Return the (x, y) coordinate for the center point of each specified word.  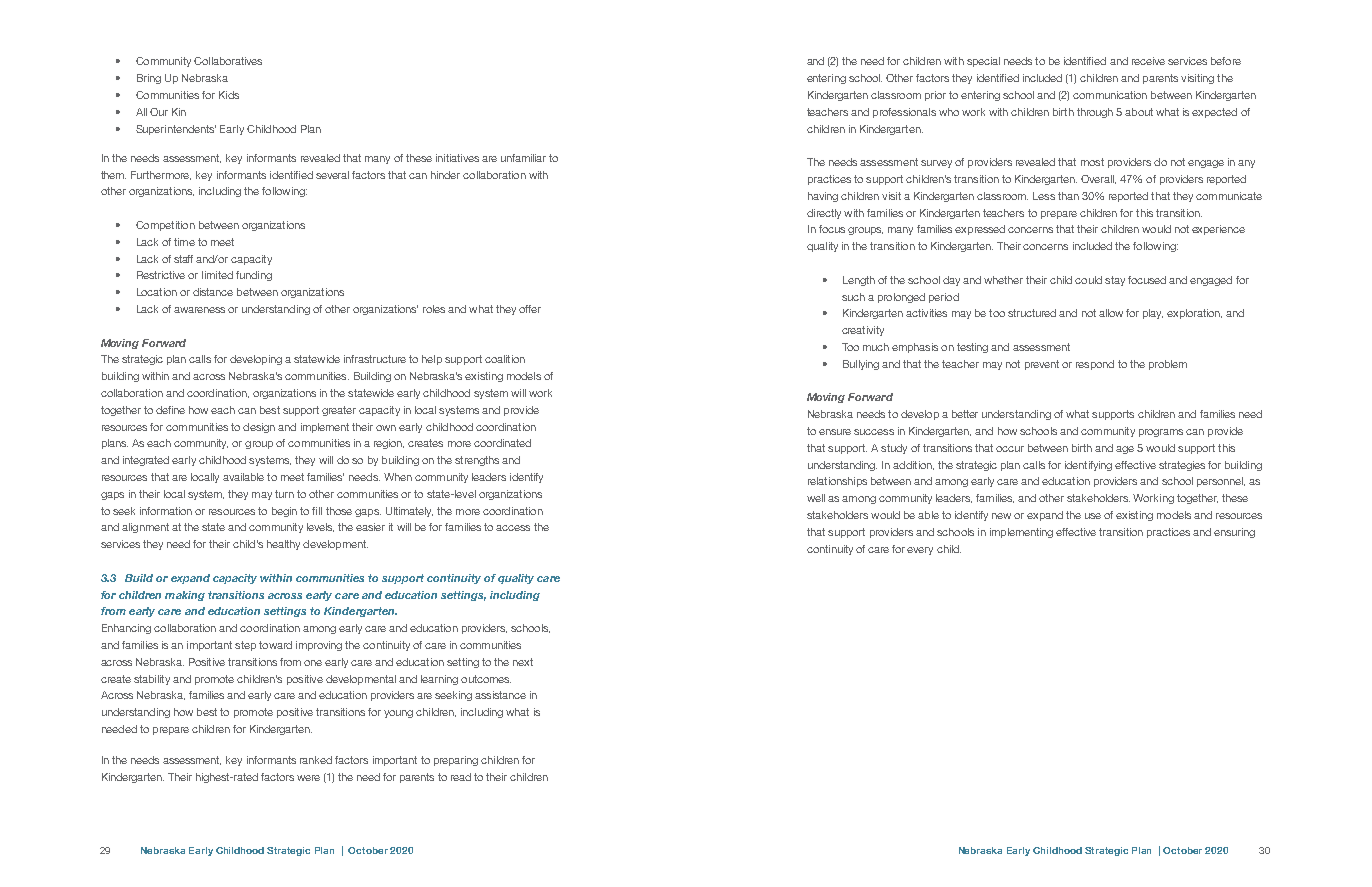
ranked (316, 760)
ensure (835, 432)
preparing (456, 761)
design (259, 428)
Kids (229, 95)
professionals (904, 113)
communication (1110, 95)
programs (1161, 433)
